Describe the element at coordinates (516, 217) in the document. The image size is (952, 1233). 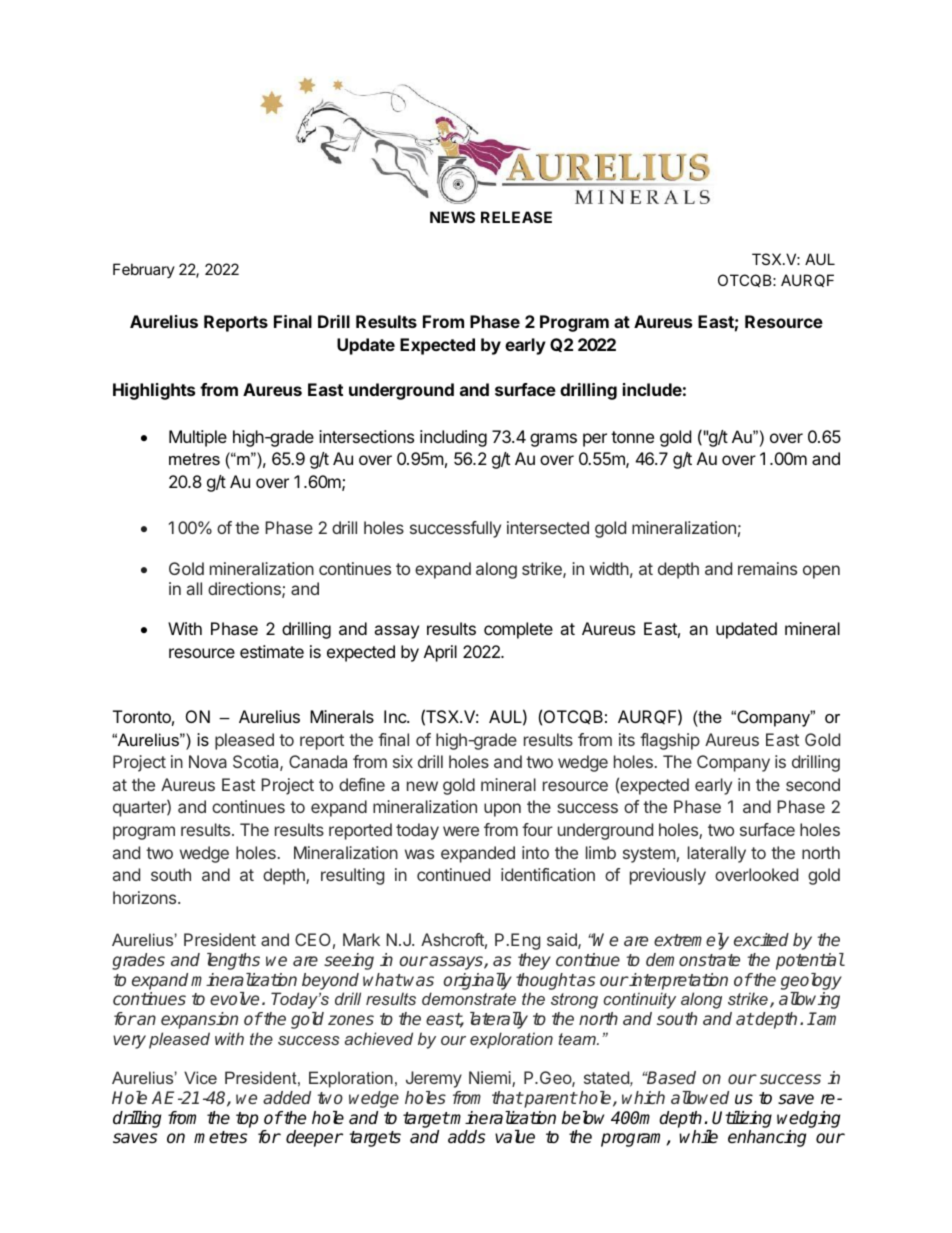
I see `RELEASE` at that location.
